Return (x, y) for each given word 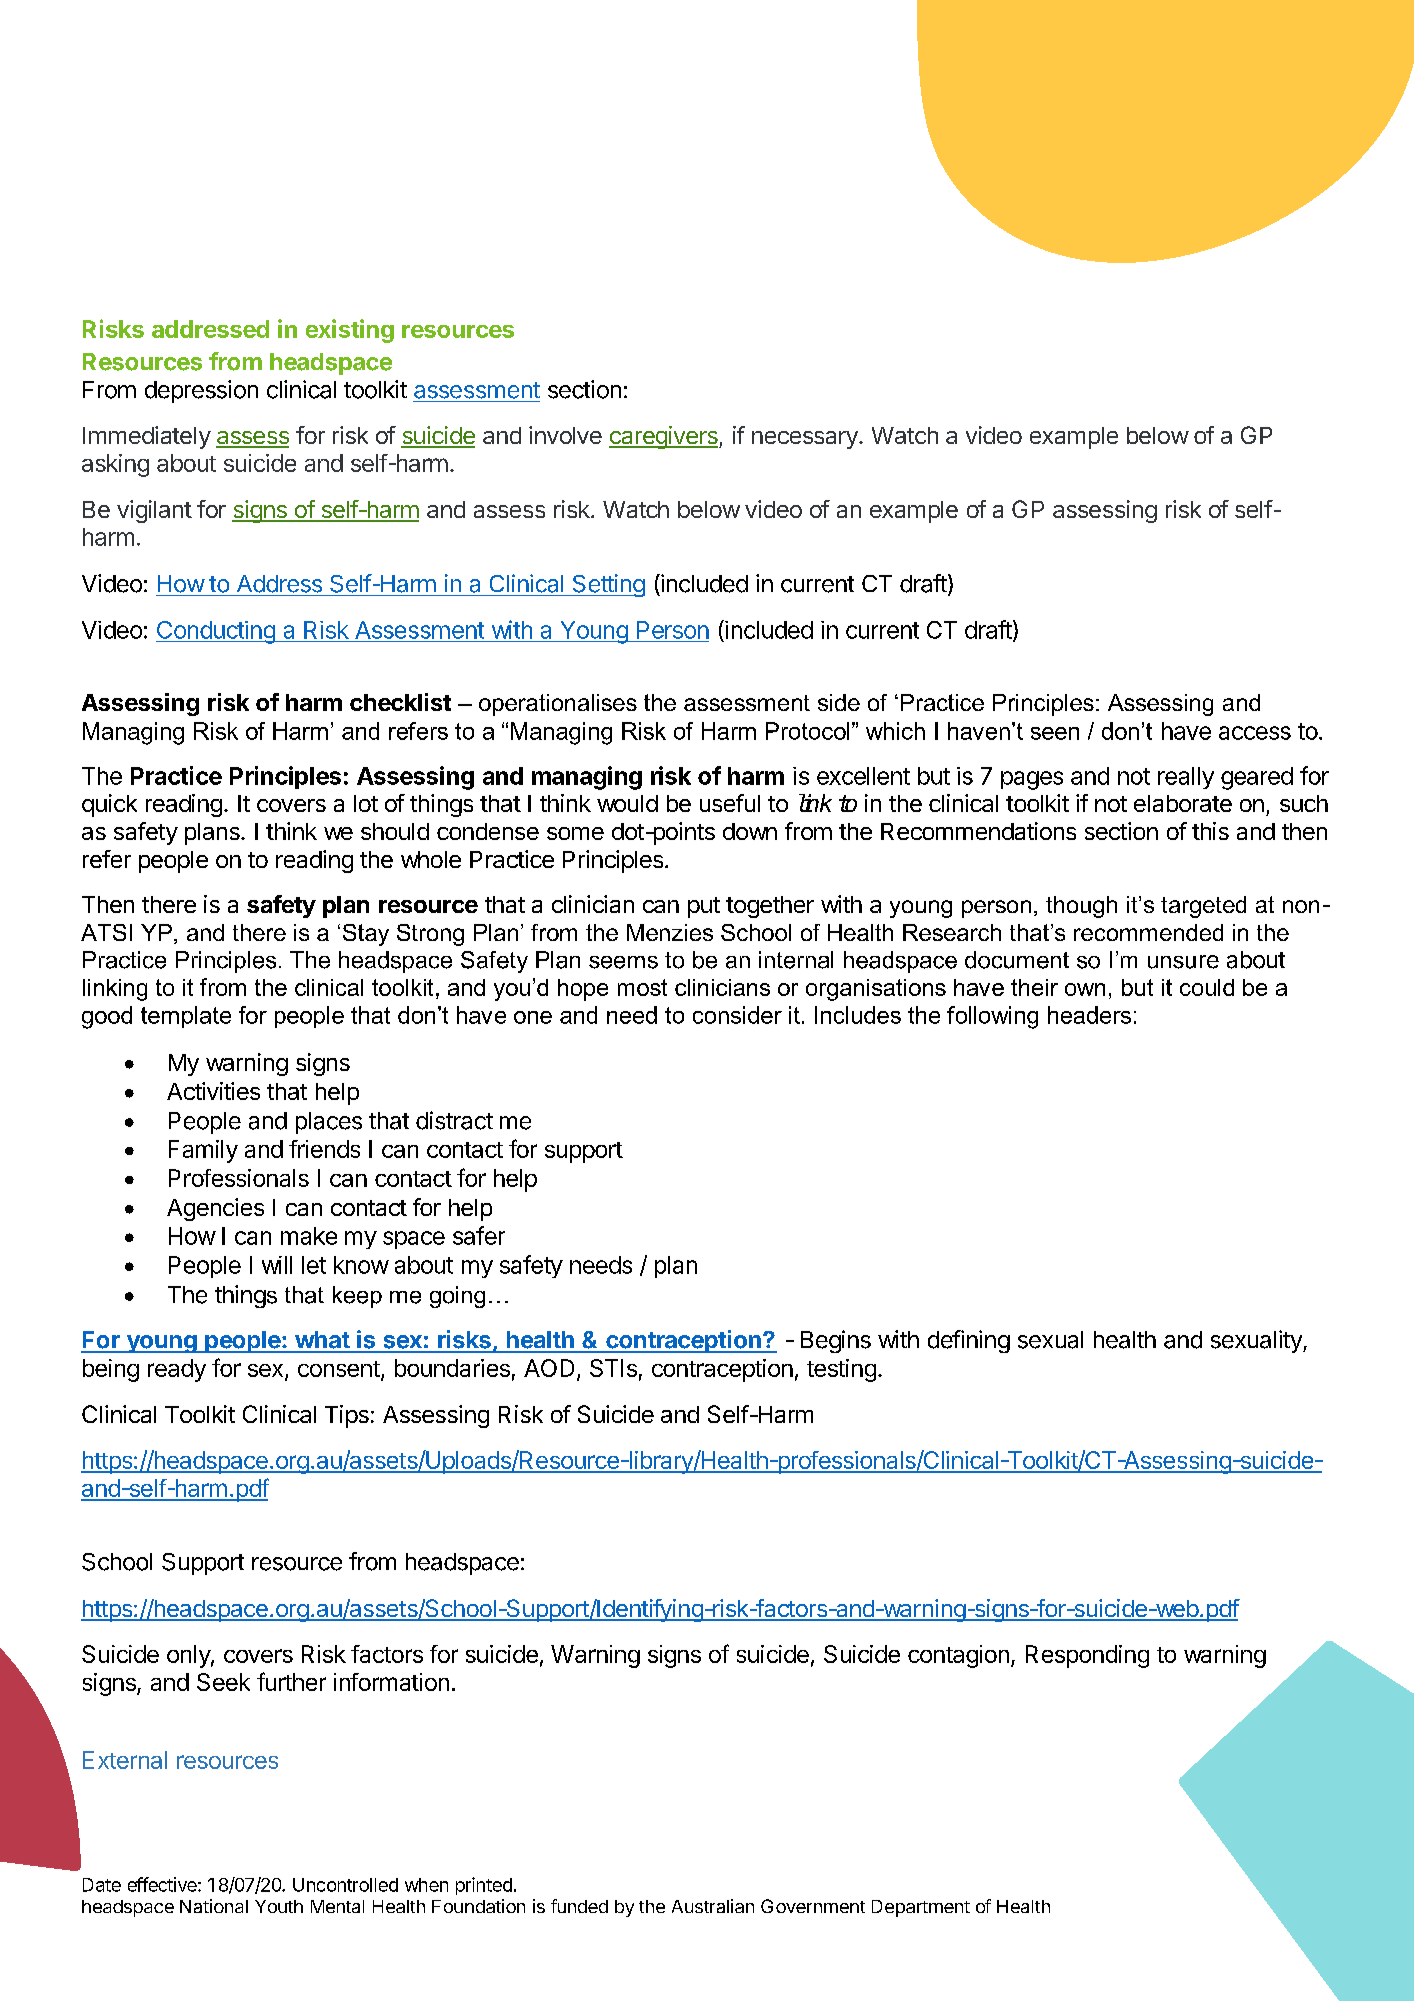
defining (969, 1341)
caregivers (664, 437)
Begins (836, 1341)
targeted (1203, 907)
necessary (806, 440)
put (704, 907)
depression (201, 391)
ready (177, 1370)
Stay (366, 935)
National (214, 1906)
